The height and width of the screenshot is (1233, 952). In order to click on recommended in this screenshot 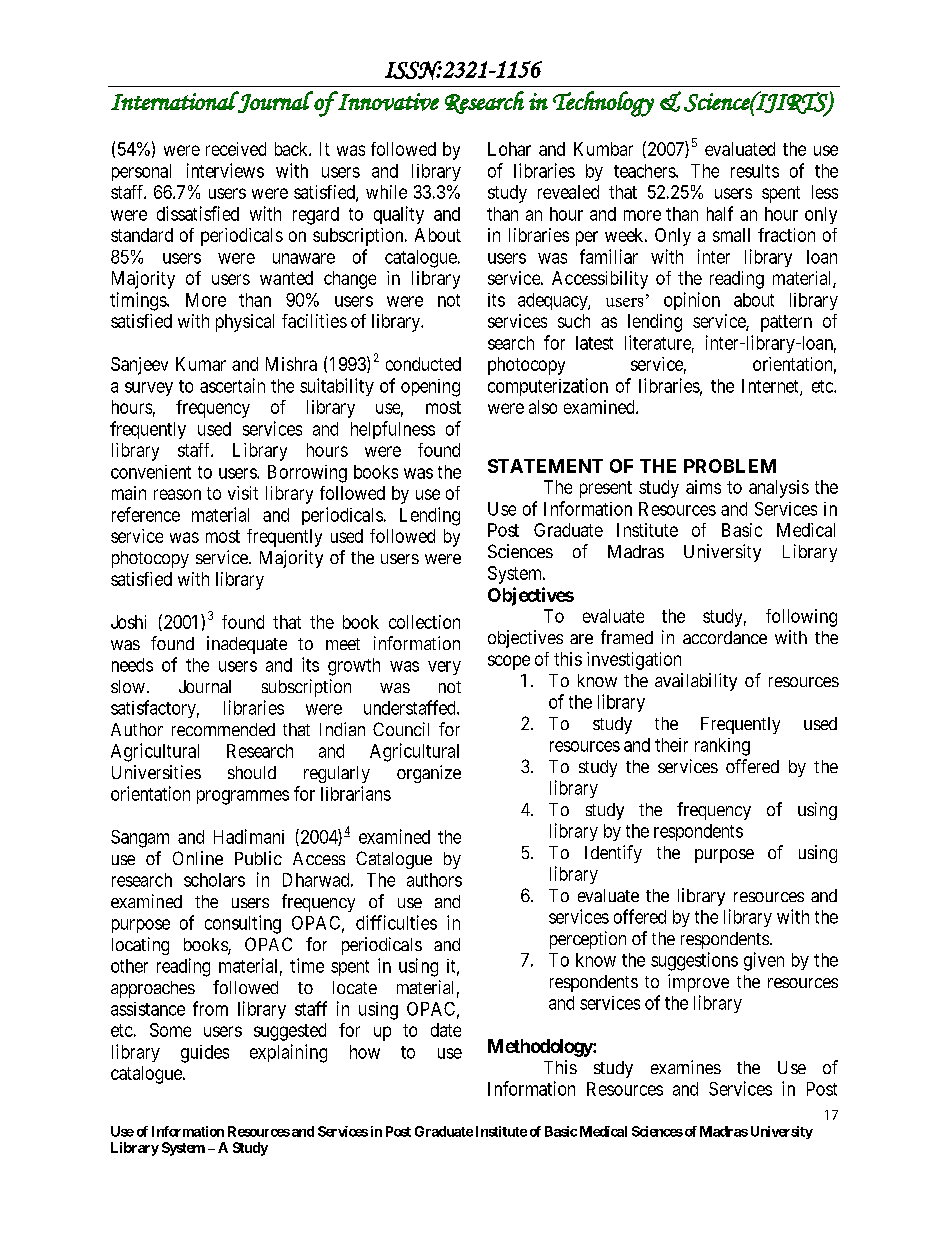, I will do `click(223, 729)`.
